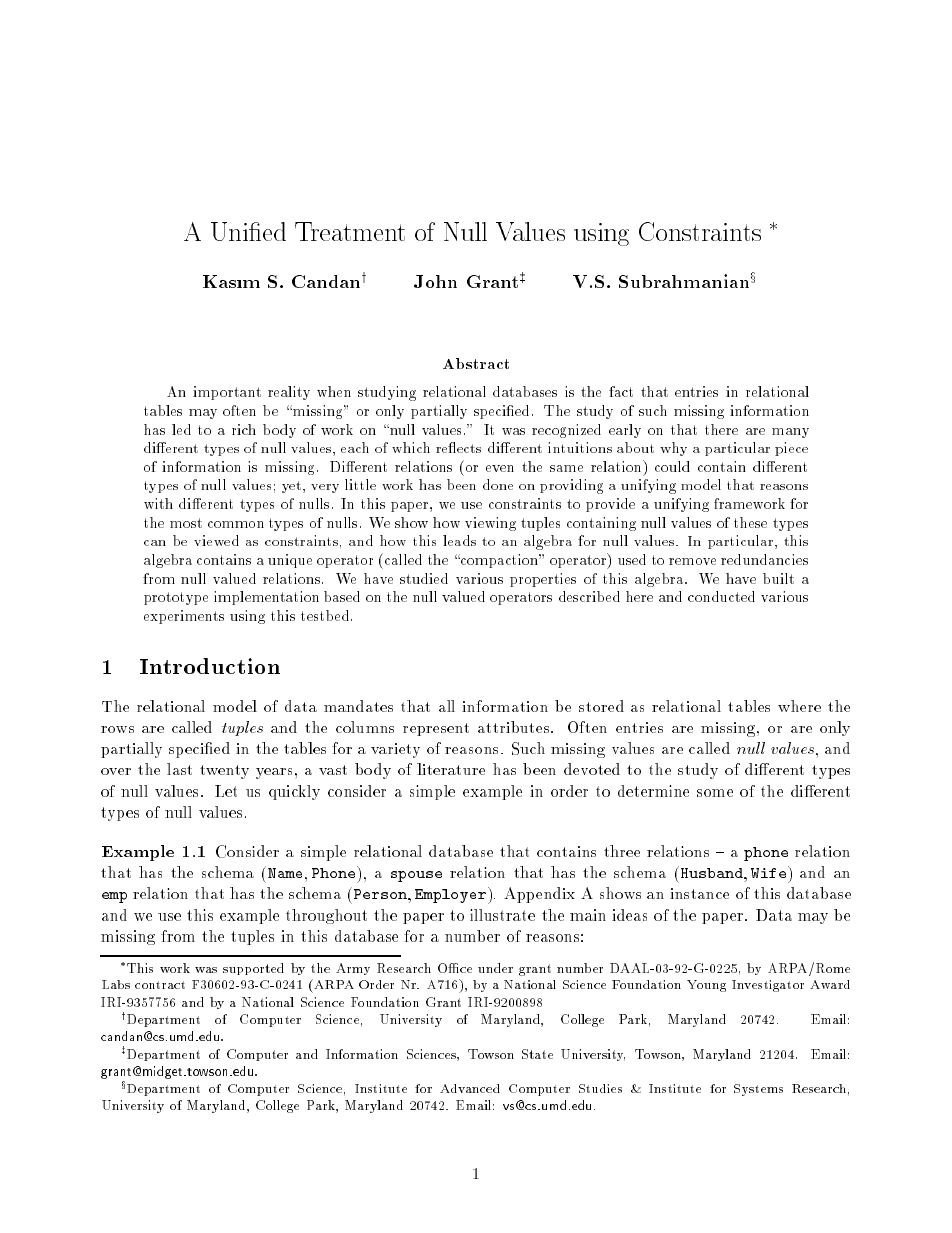  Describe the element at coordinates (721, 596) in the page. I see `conducted` at that location.
